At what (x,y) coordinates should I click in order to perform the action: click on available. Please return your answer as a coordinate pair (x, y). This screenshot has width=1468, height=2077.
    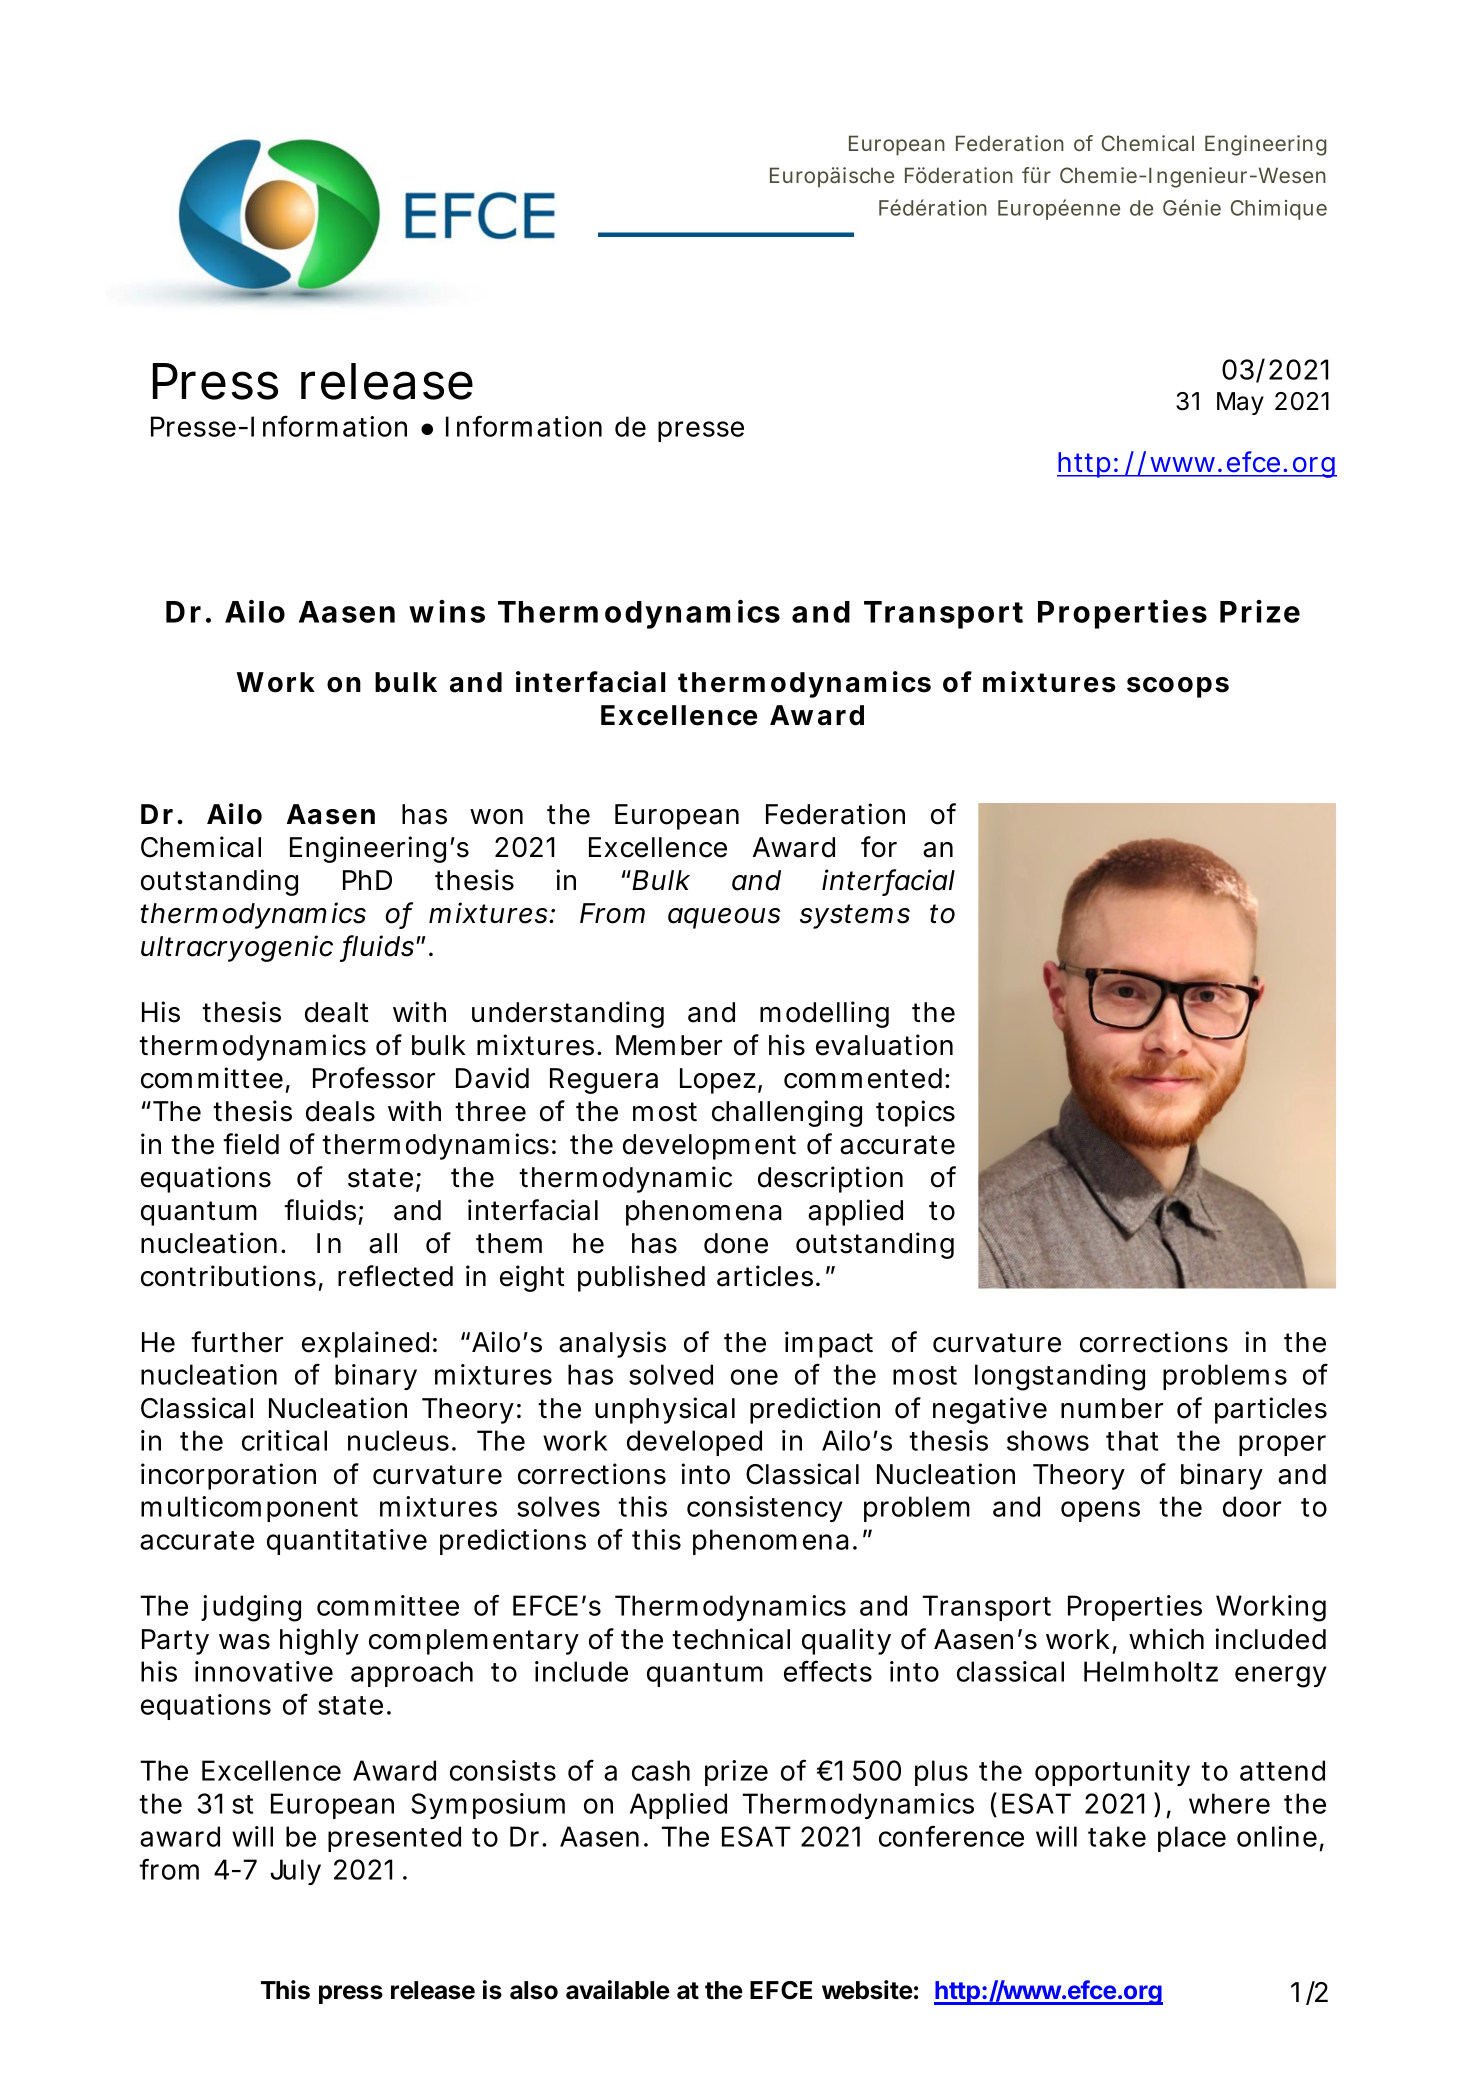
    Looking at the image, I should click on (618, 1990).
